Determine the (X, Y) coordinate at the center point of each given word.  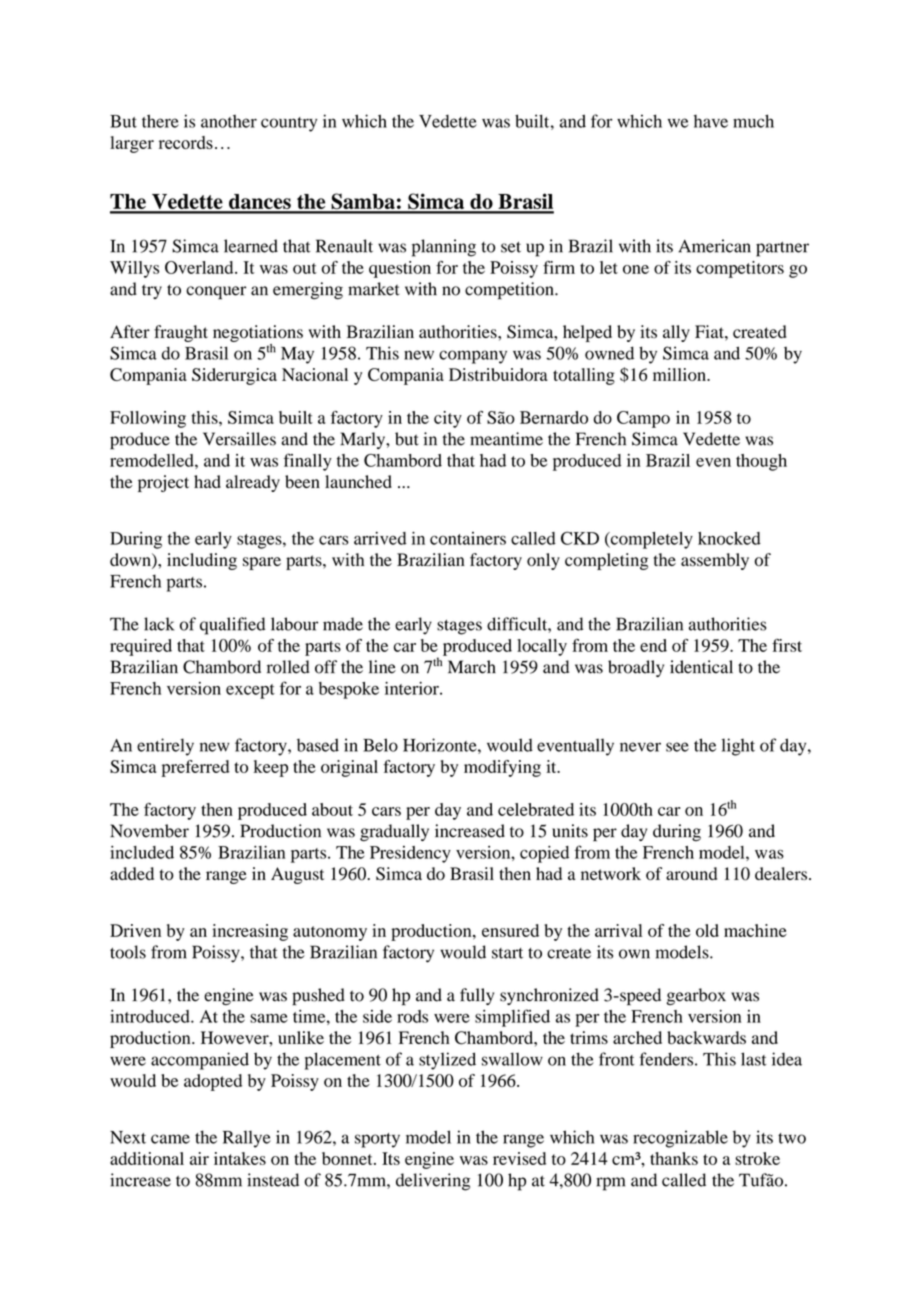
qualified (232, 626)
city (448, 419)
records (186, 142)
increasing (250, 932)
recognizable (680, 1139)
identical (701, 667)
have (711, 121)
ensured (510, 930)
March (472, 667)
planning (444, 248)
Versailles (239, 439)
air (199, 1158)
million (680, 374)
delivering (433, 1182)
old (707, 930)
